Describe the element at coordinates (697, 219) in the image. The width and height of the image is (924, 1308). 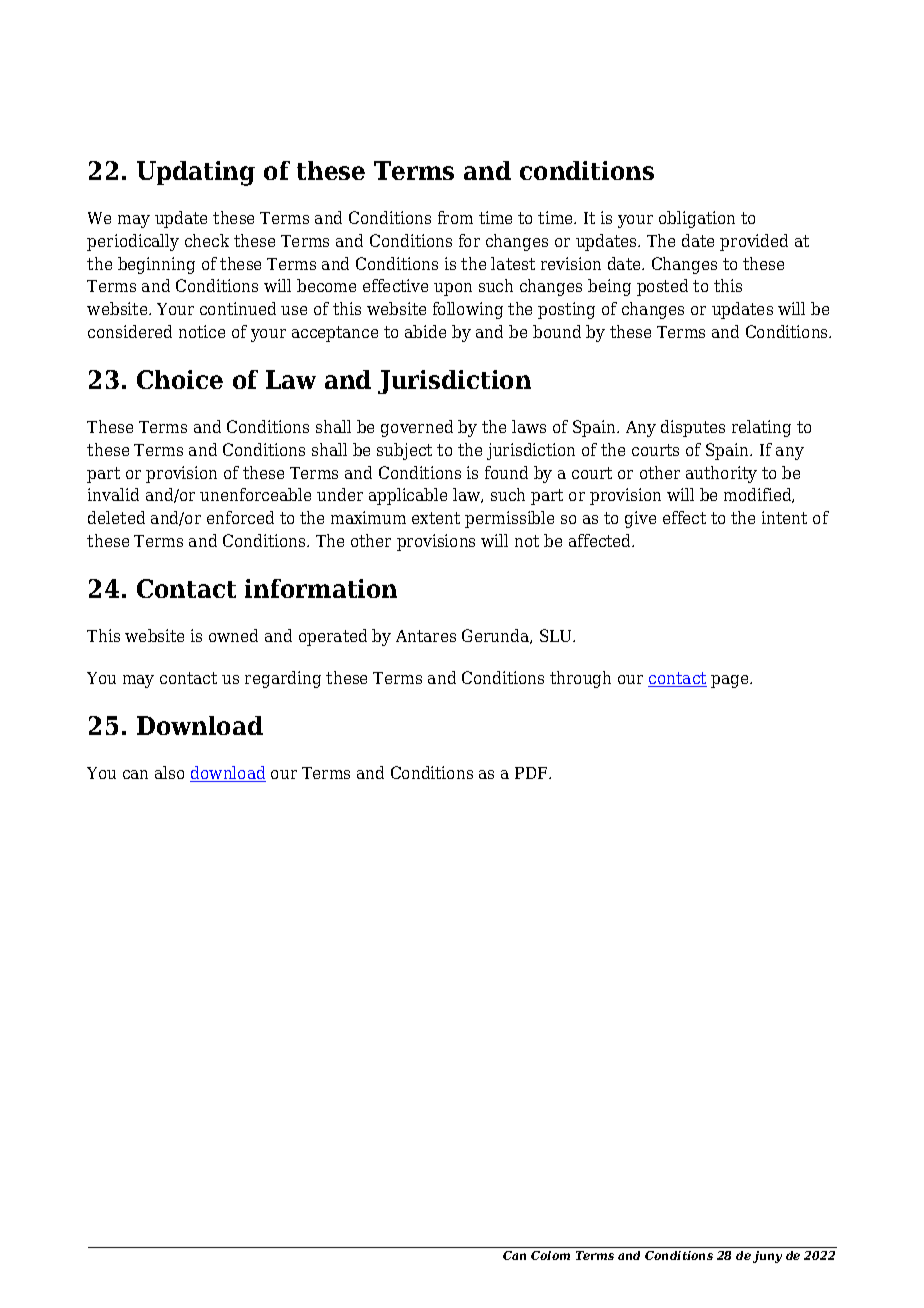
I see `obligation` at that location.
